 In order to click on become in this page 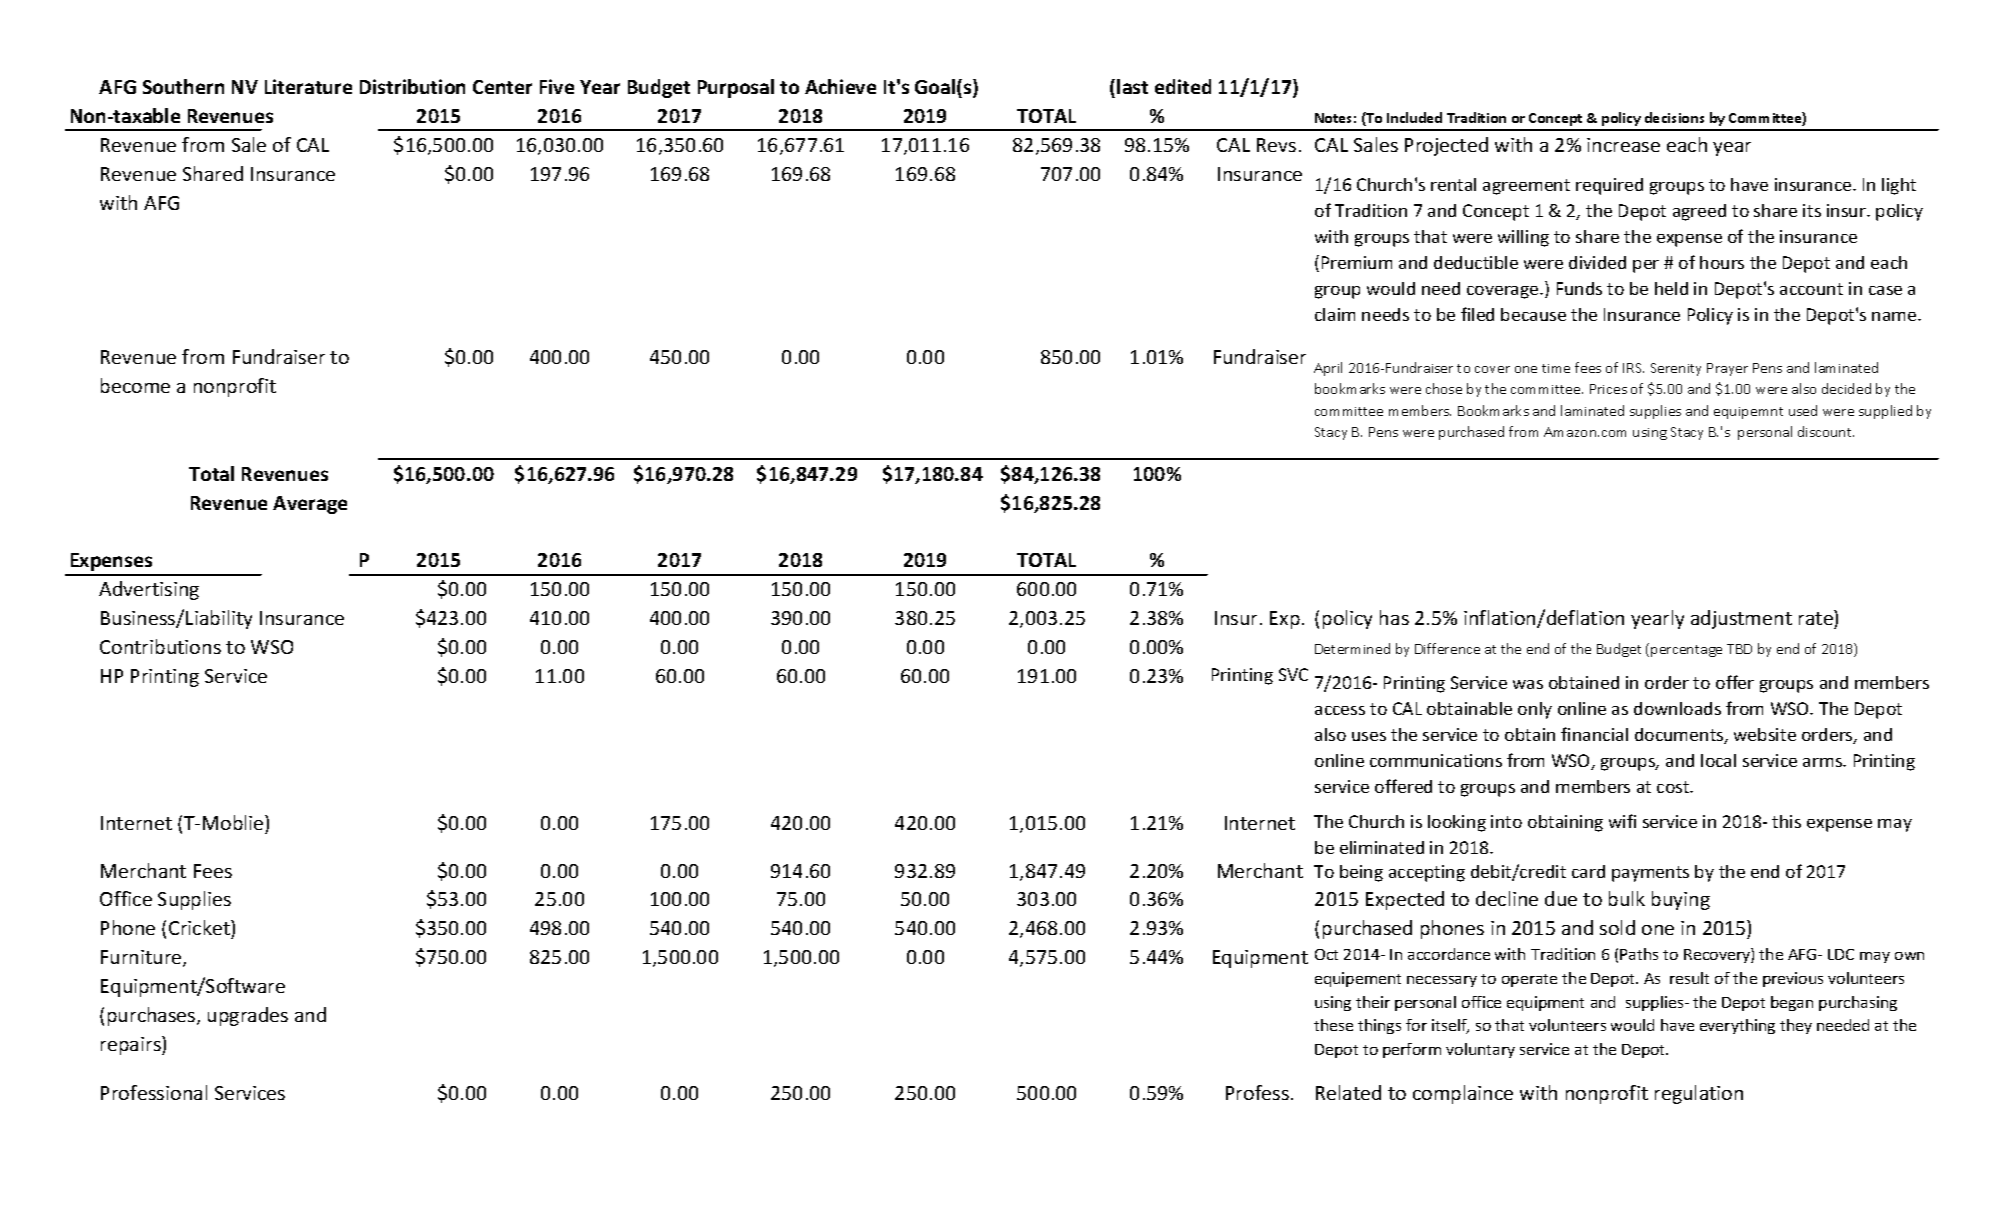, I will do `click(135, 385)`.
